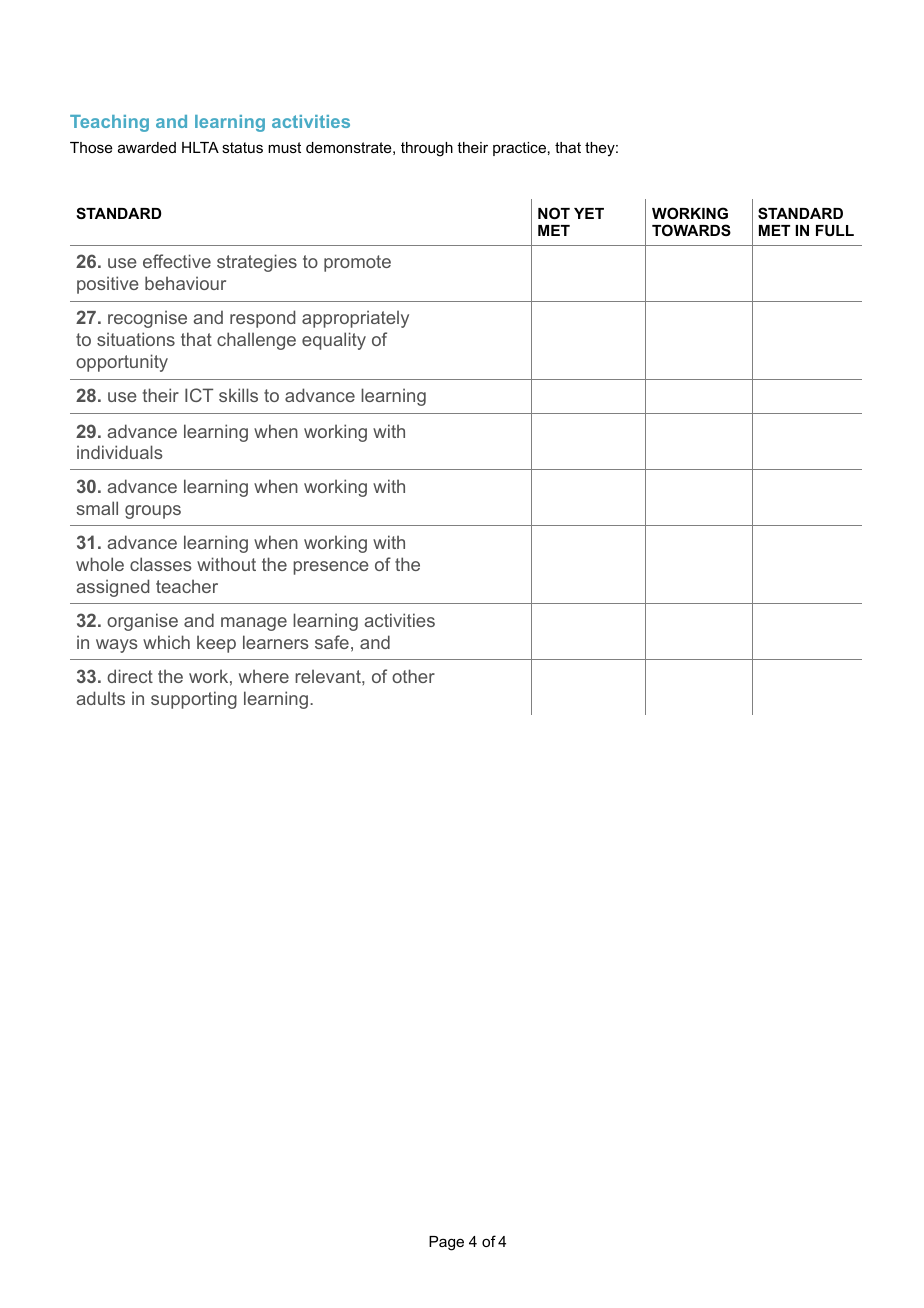  What do you see at coordinates (691, 230) in the screenshot?
I see `TOWARDS` at bounding box center [691, 230].
